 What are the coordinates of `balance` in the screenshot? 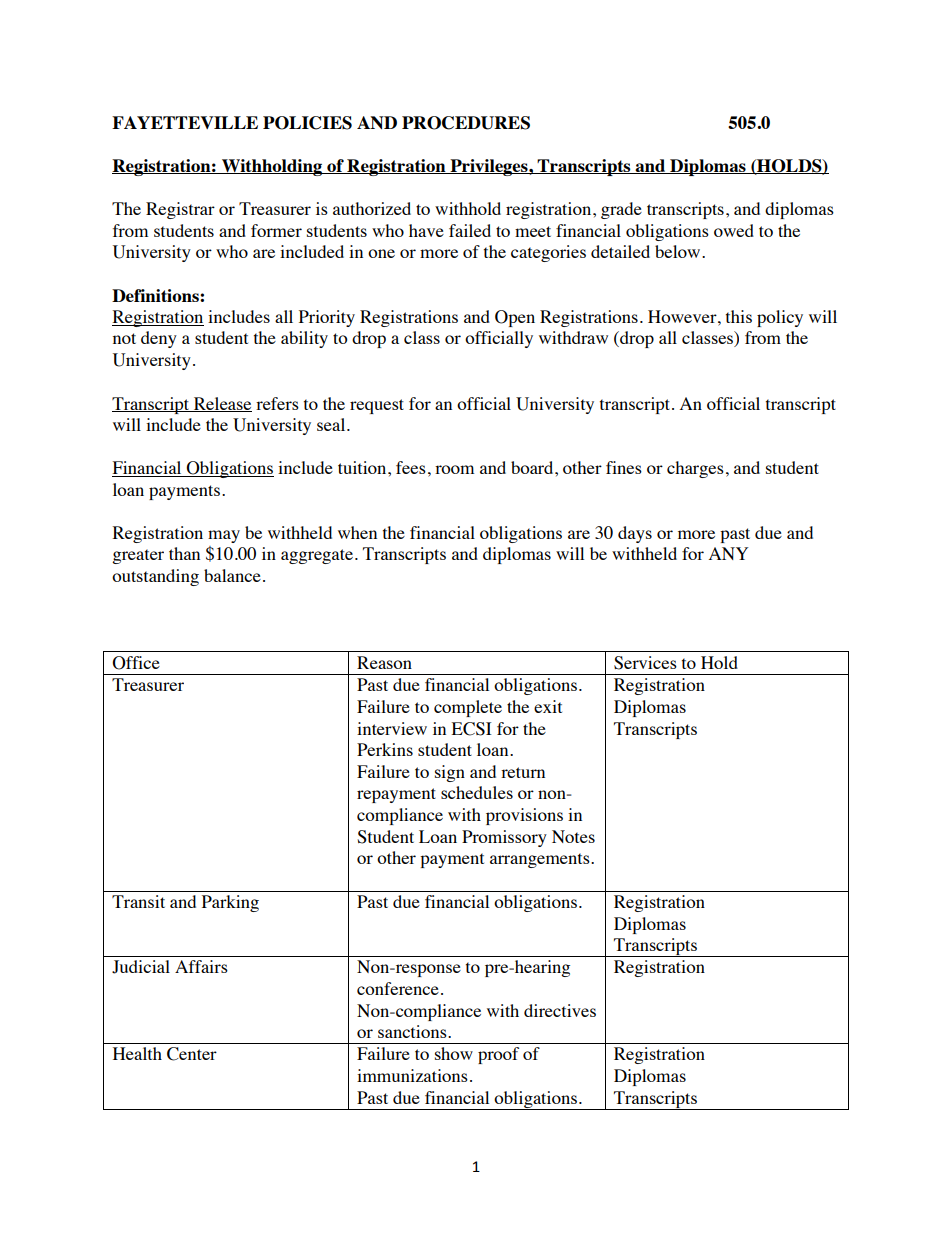 It's located at (232, 575).
